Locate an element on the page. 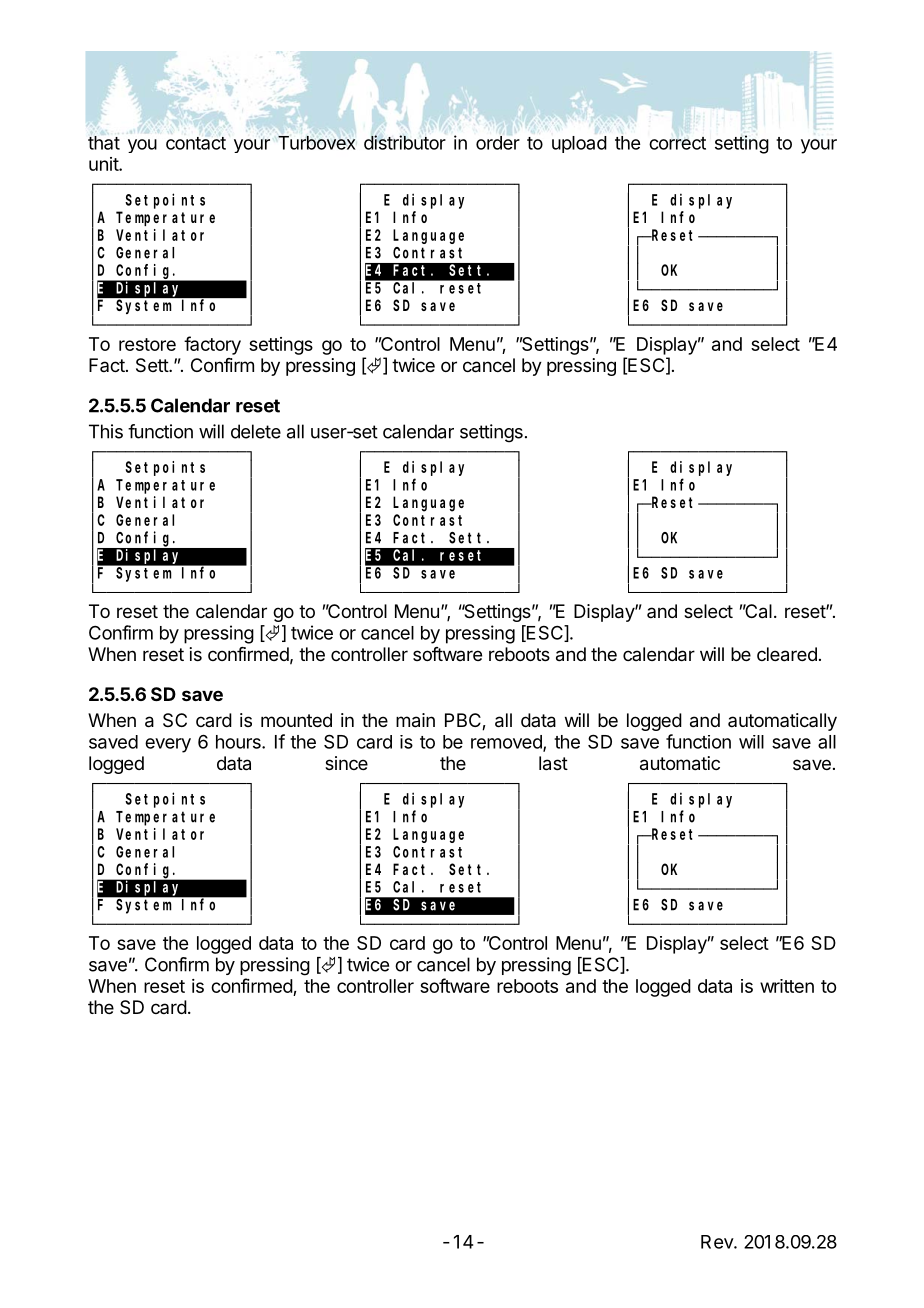 Image resolution: width=924 pixels, height=1308 pixels. correct is located at coordinates (677, 143).
